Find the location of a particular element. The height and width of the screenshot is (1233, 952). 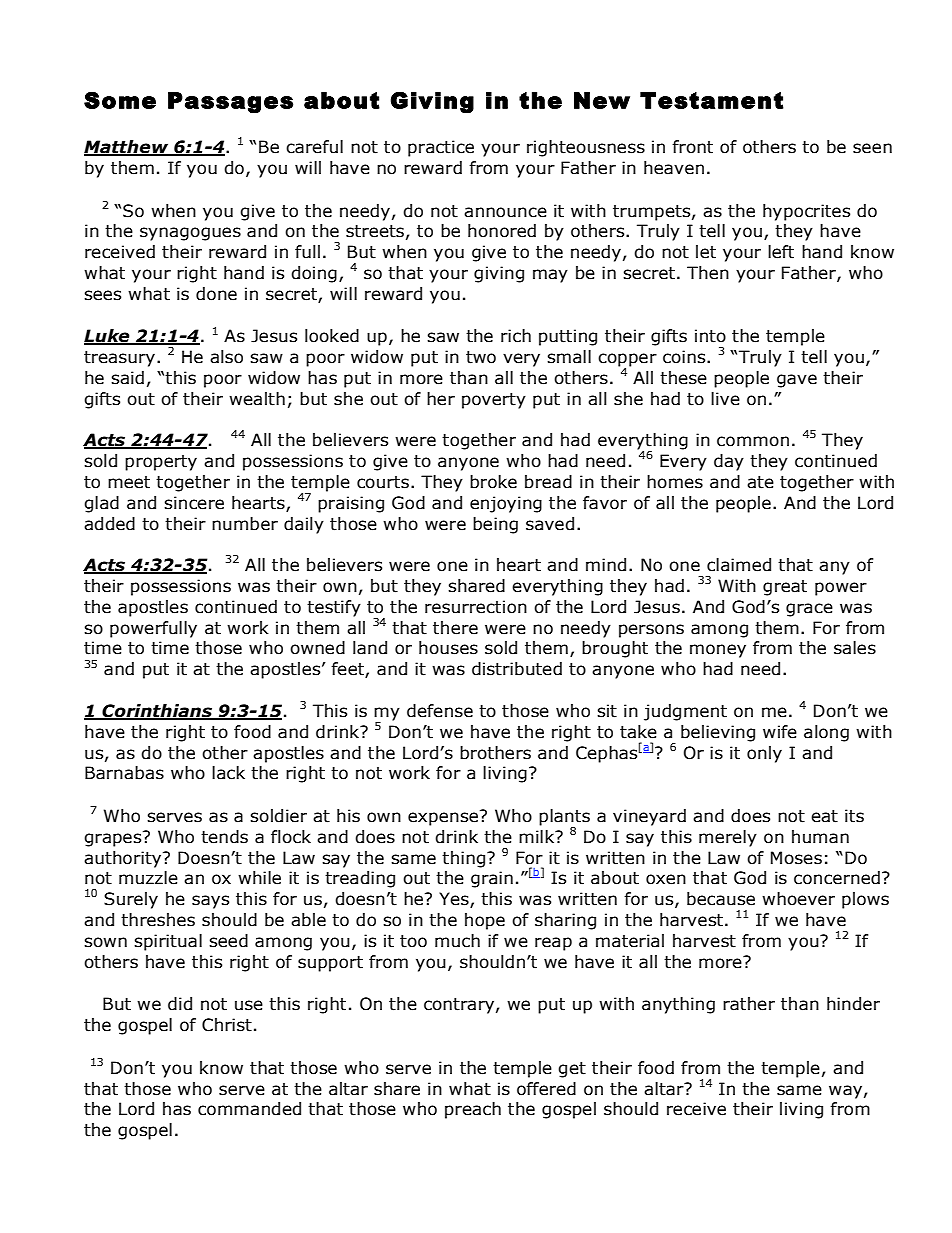

Passages is located at coordinates (230, 103).
